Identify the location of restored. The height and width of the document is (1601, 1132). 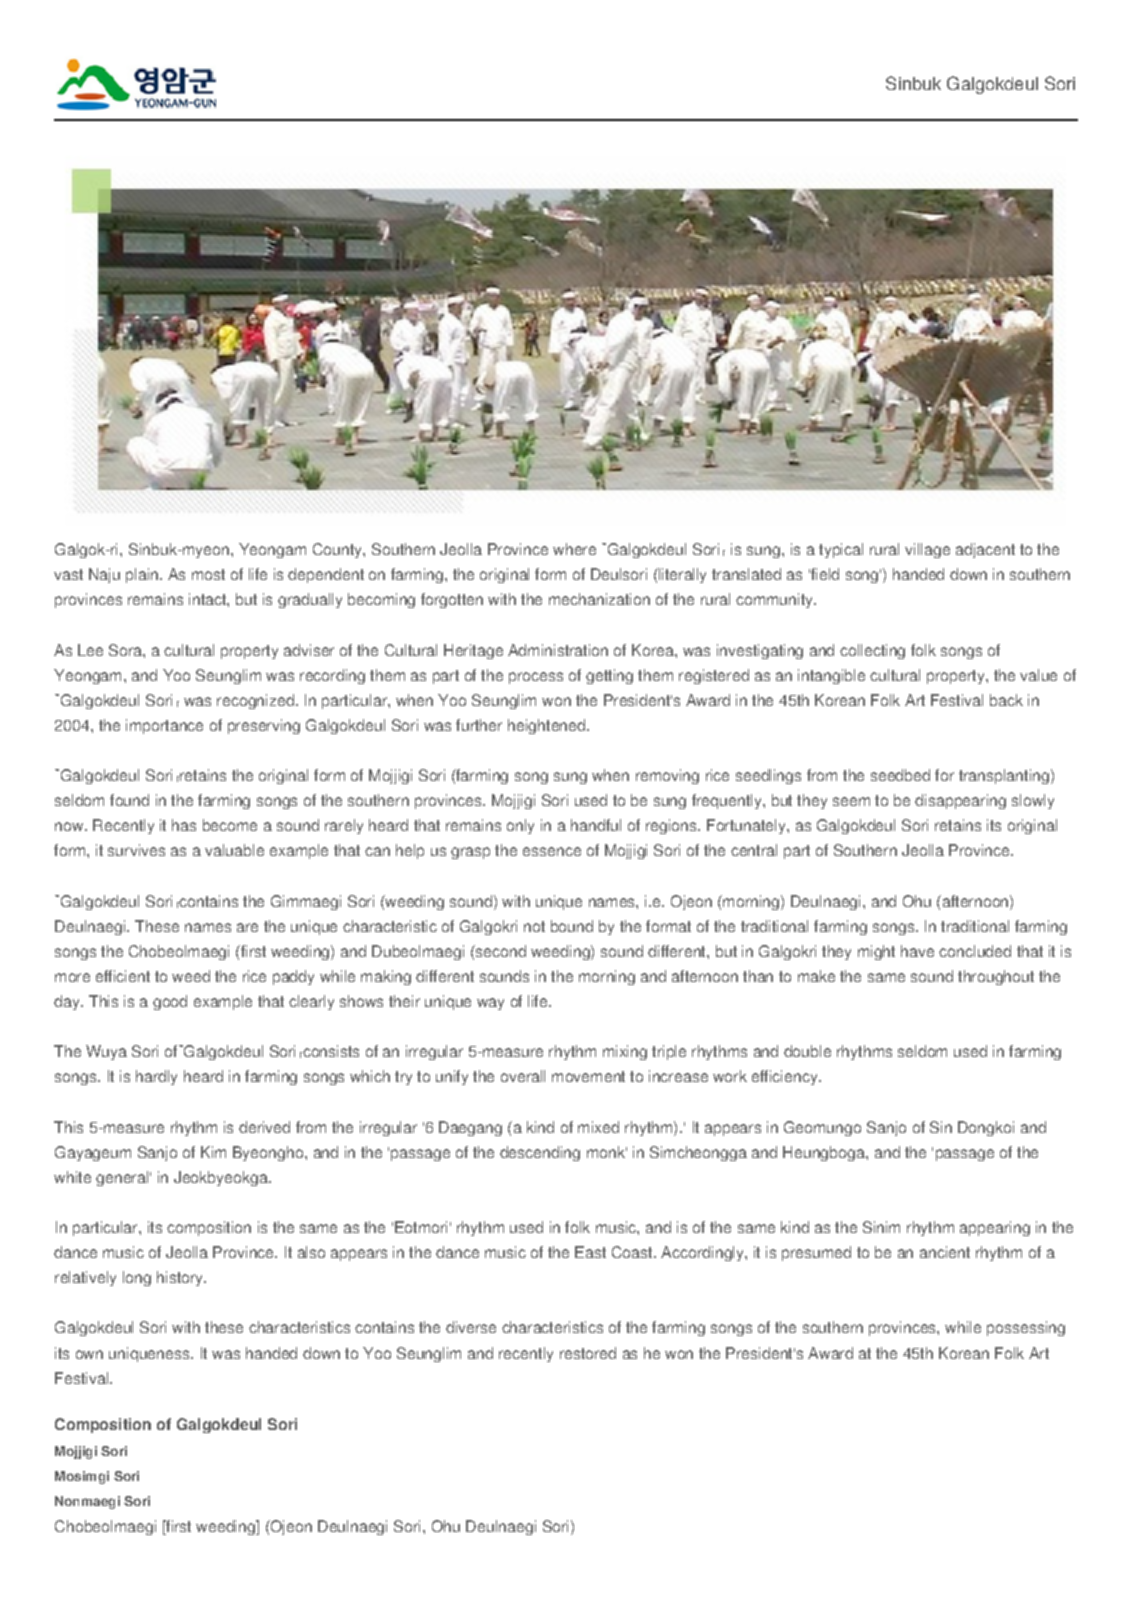
(588, 1353).
